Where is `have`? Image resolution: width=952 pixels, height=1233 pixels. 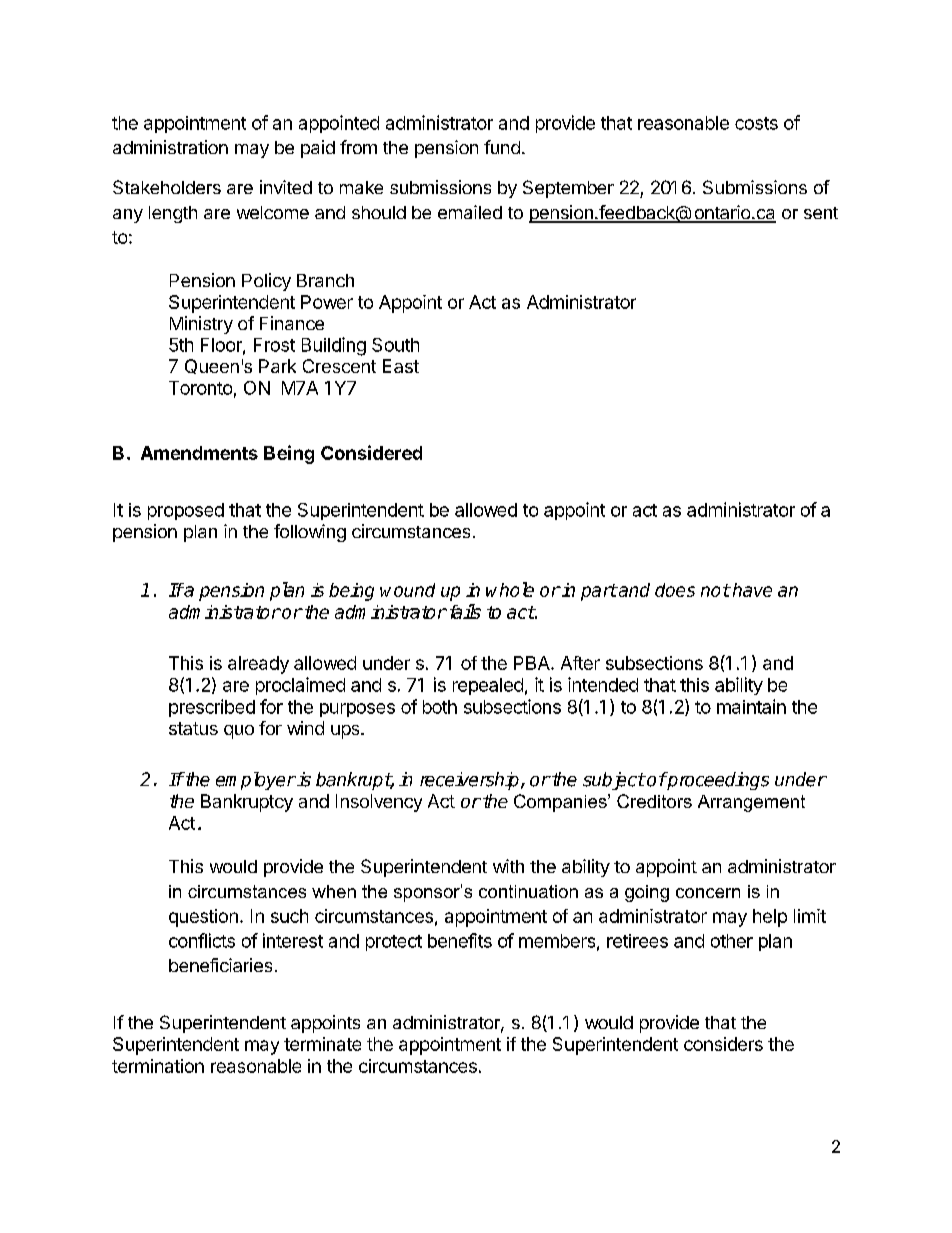
have is located at coordinates (751, 590).
